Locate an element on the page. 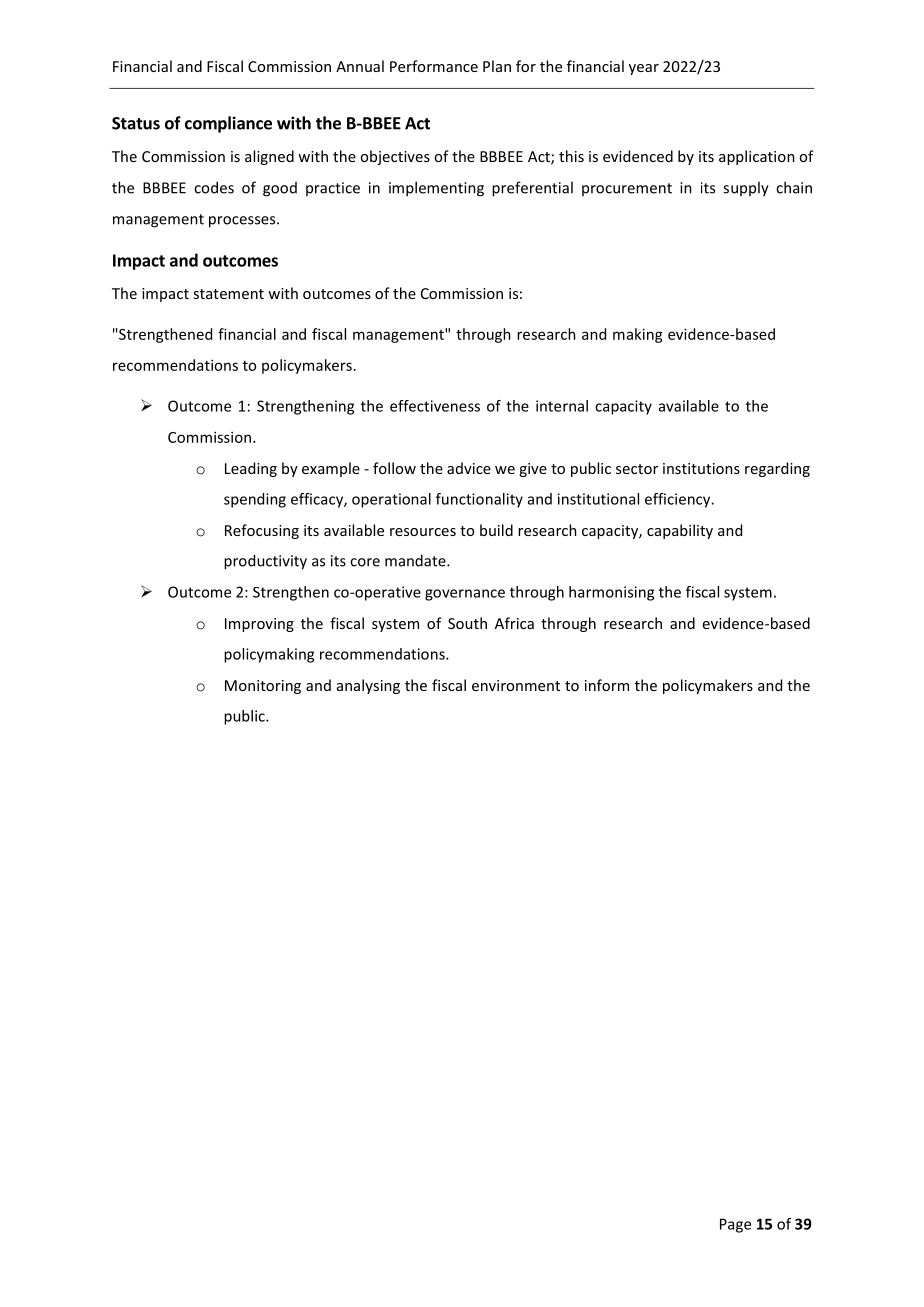 Image resolution: width=924 pixels, height=1307 pixels. advice is located at coordinates (469, 468).
